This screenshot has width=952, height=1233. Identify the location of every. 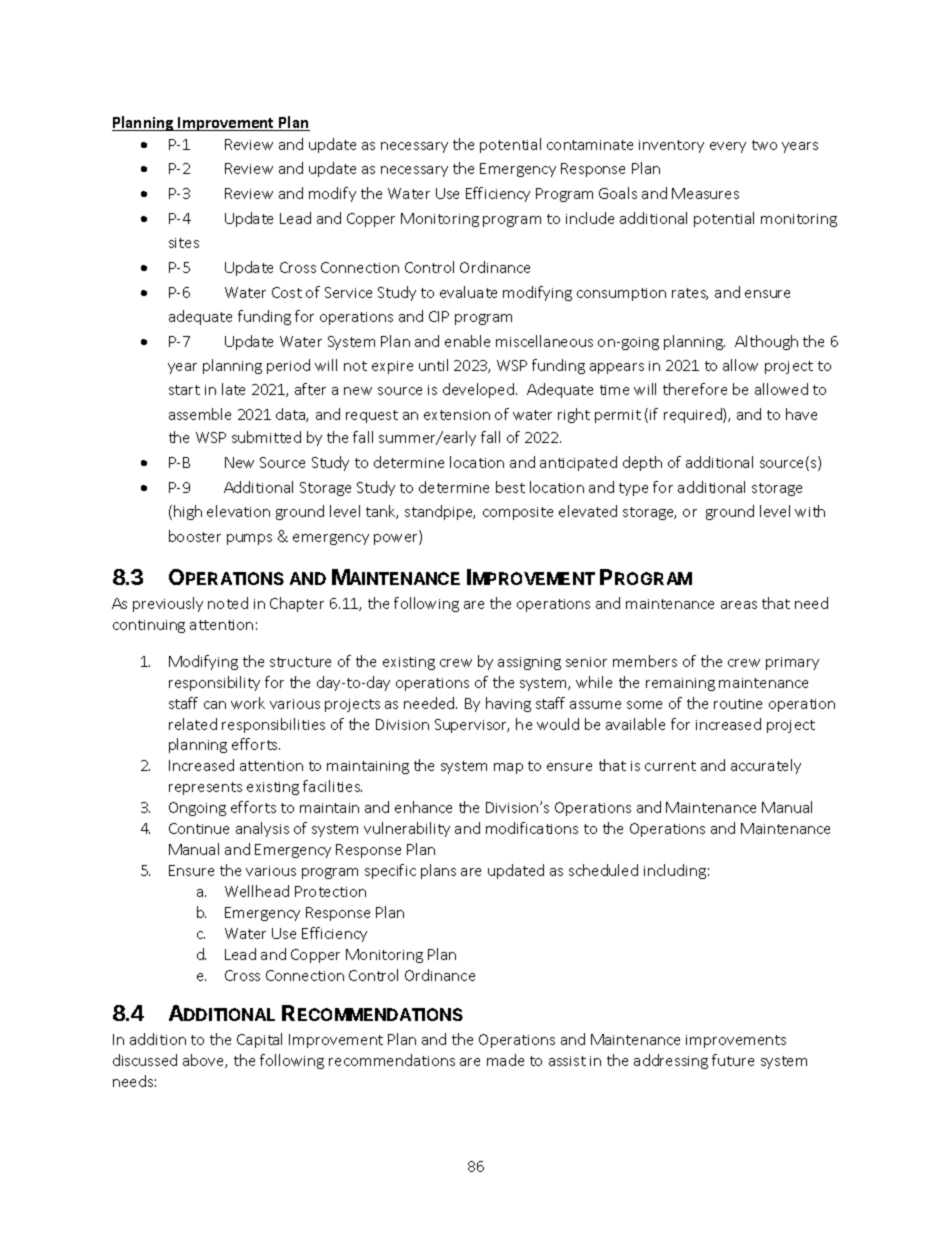
(728, 147).
